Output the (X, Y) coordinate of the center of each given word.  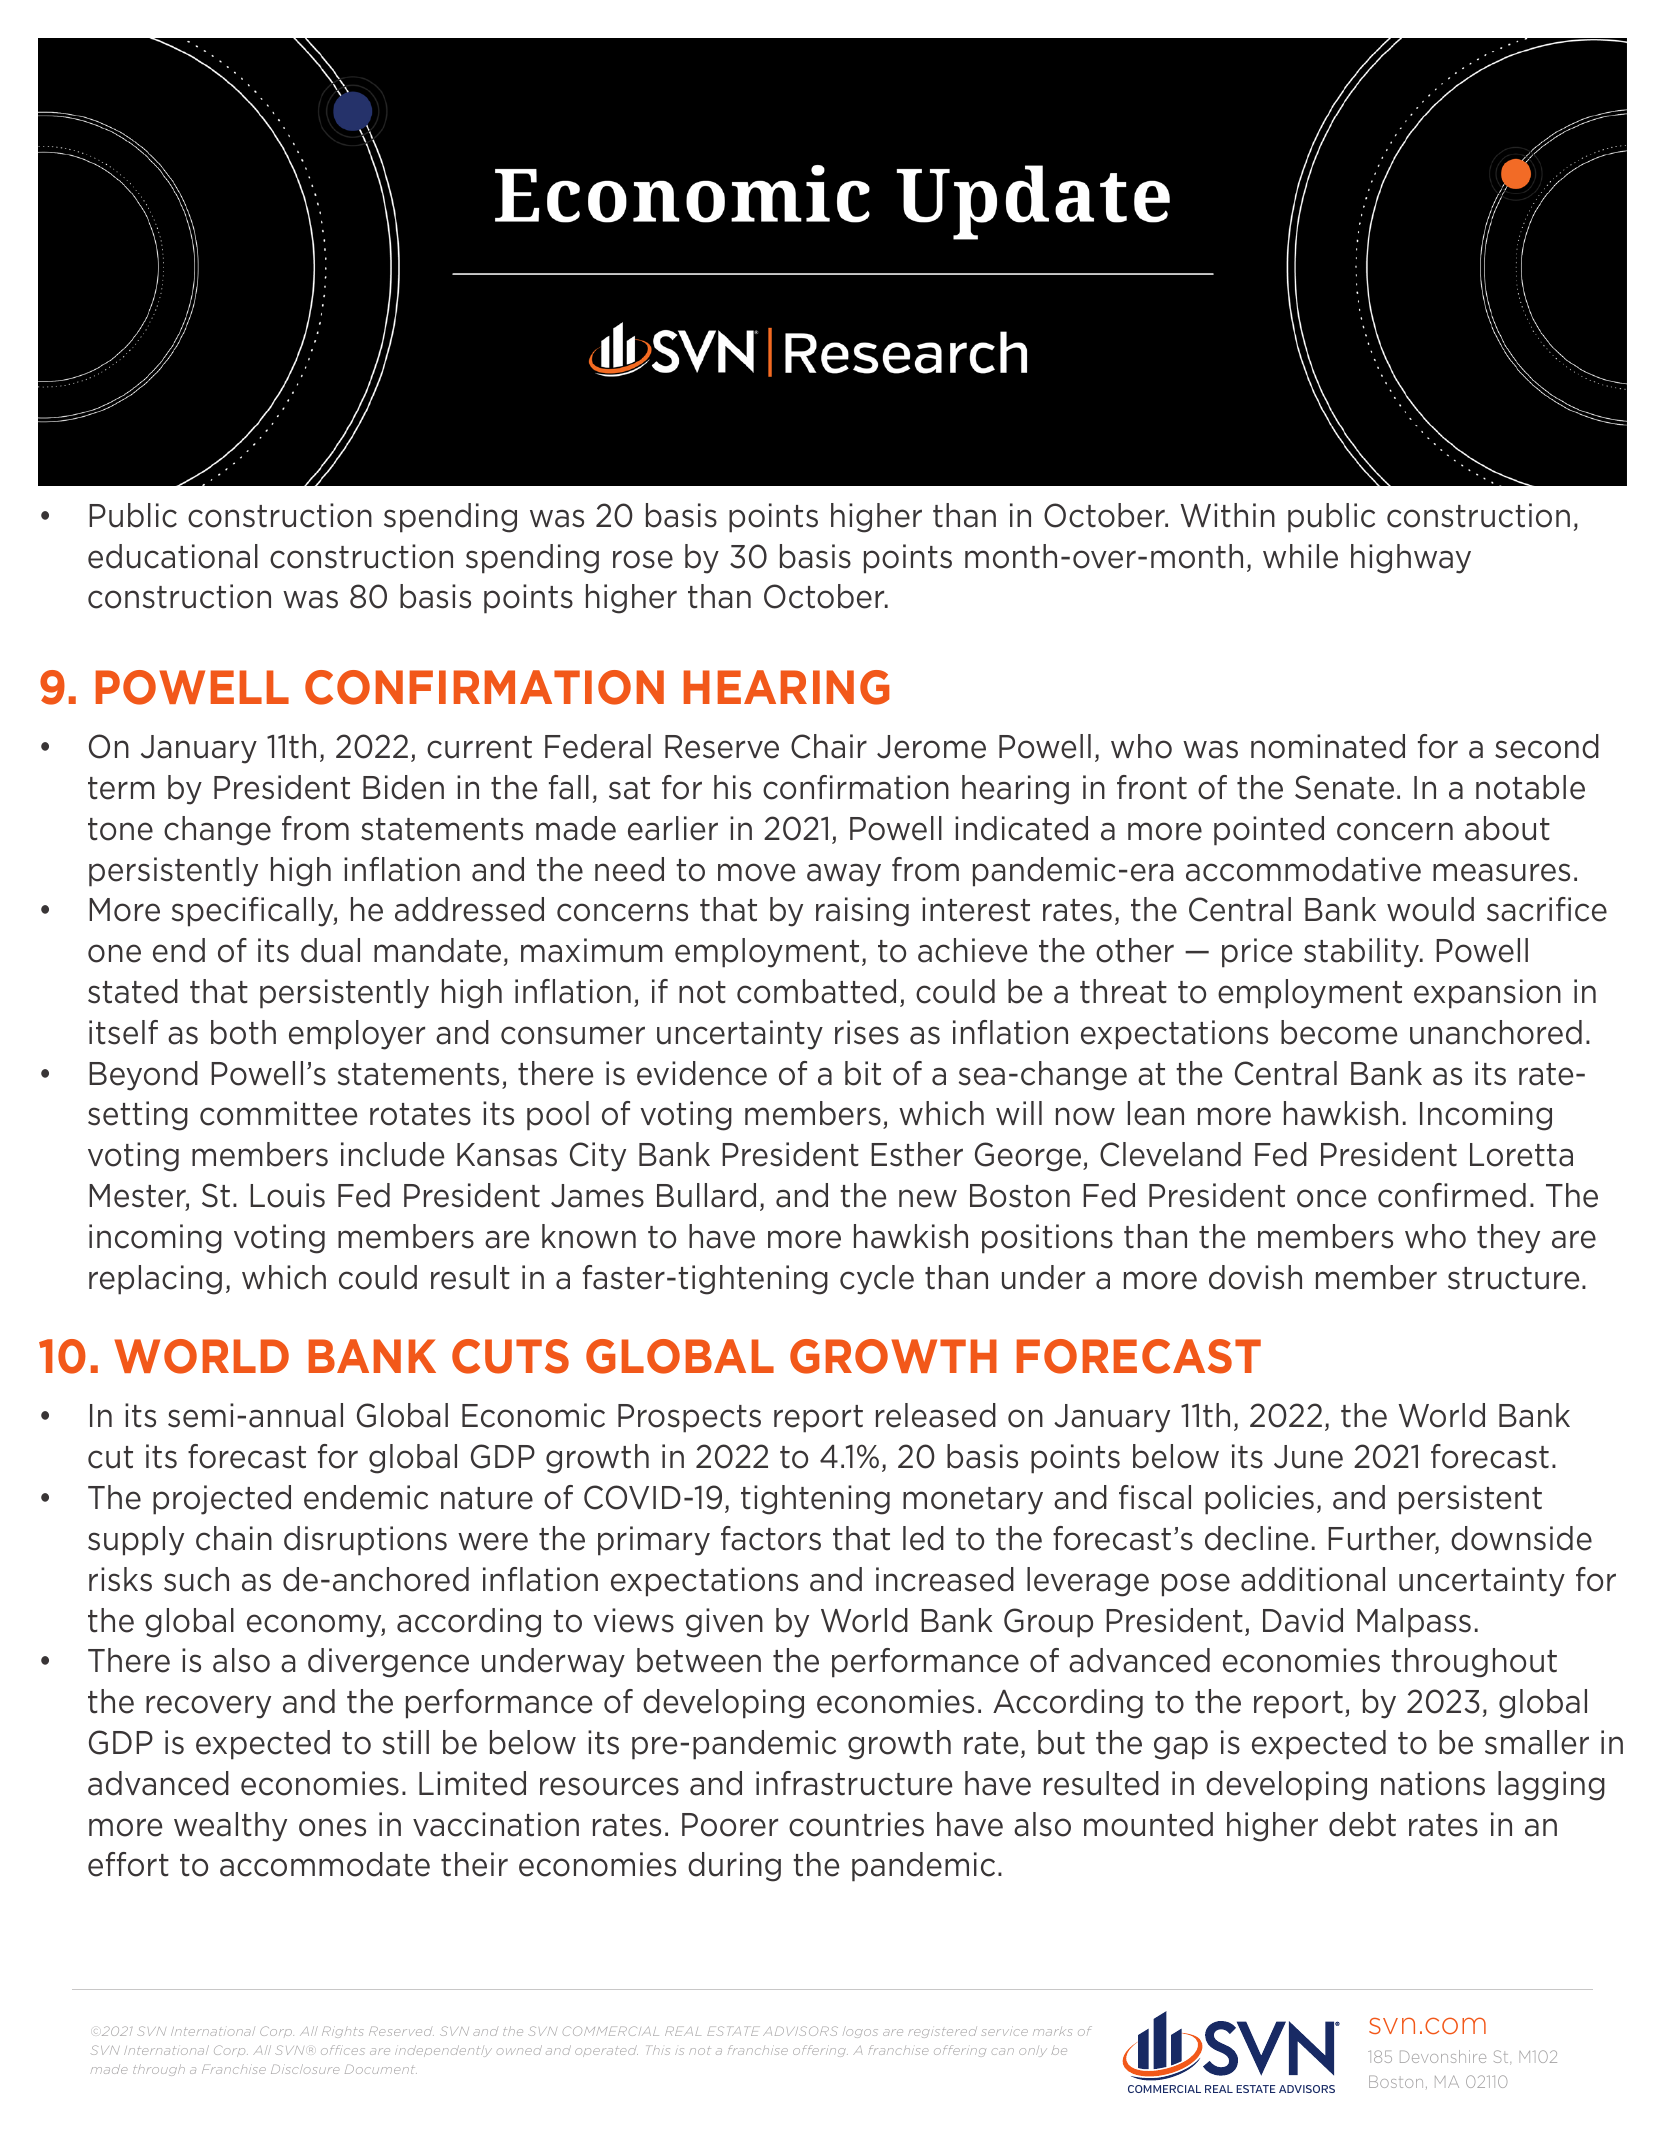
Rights (343, 2032)
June (1308, 1457)
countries (856, 1824)
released (936, 1415)
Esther (917, 1154)
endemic (366, 1497)
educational (173, 556)
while (1300, 556)
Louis (287, 1195)
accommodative (1303, 869)
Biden (403, 787)
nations (1433, 1783)
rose (643, 559)
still (406, 1742)
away (844, 875)
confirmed (1452, 1195)
